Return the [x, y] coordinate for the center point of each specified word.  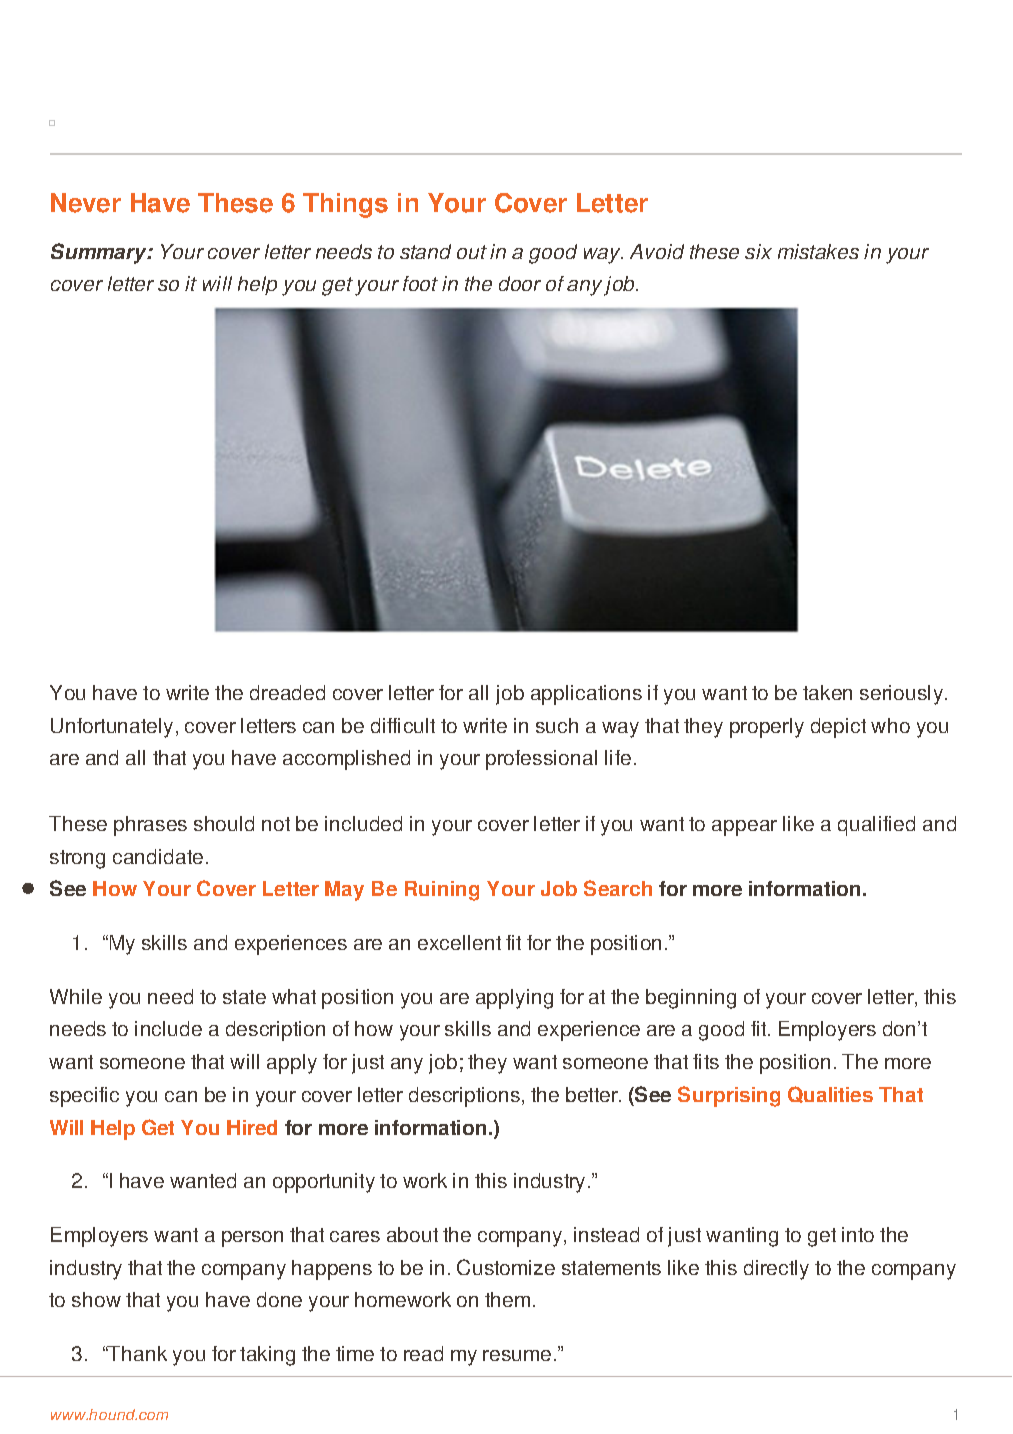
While [76, 996]
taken [827, 692]
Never [86, 203]
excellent [459, 942]
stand [425, 251]
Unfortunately [112, 728]
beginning [691, 999]
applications [586, 695]
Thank [137, 1353]
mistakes [818, 251]
